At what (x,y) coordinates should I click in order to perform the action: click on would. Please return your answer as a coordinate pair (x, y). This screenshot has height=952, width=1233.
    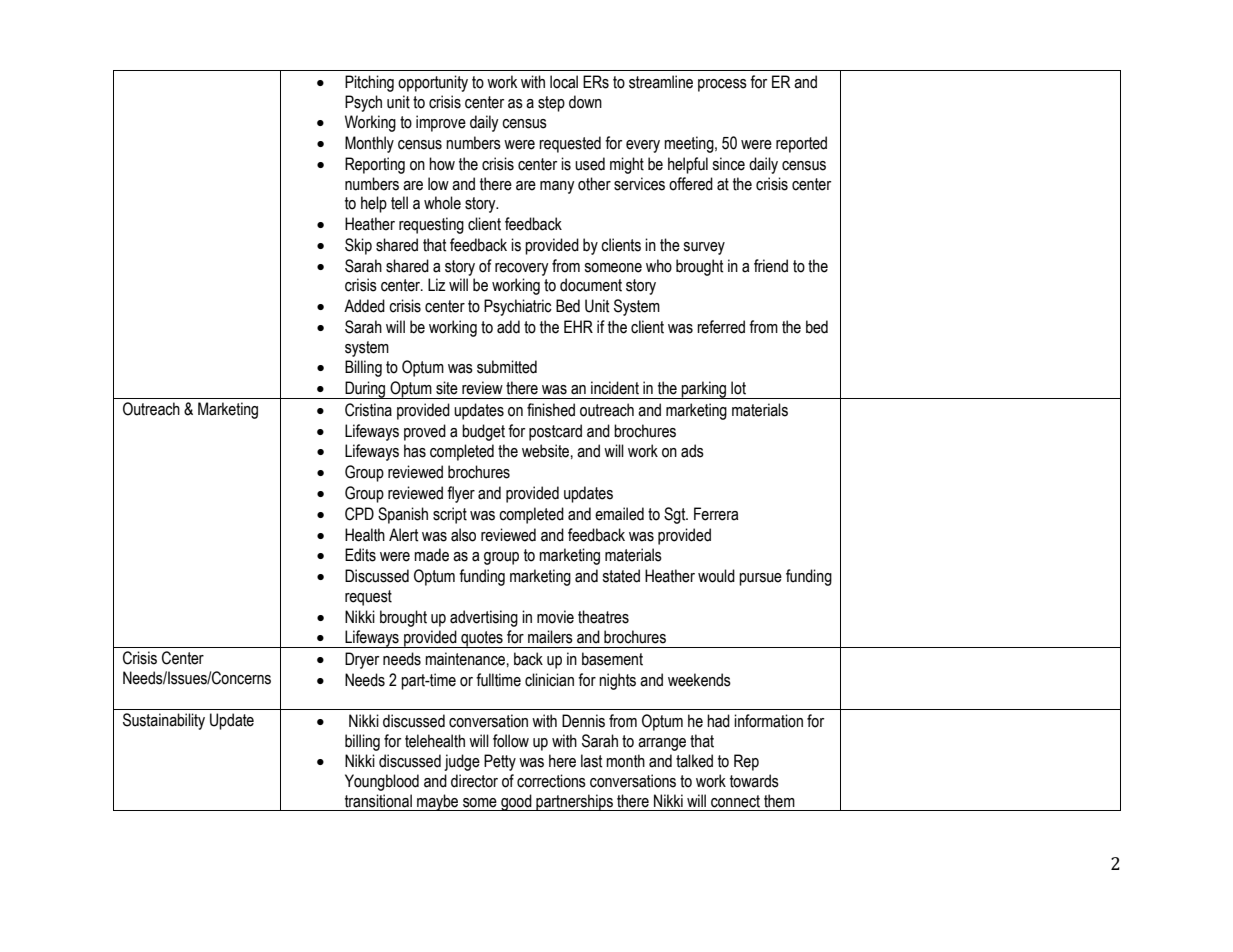
    Looking at the image, I should click on (716, 576).
